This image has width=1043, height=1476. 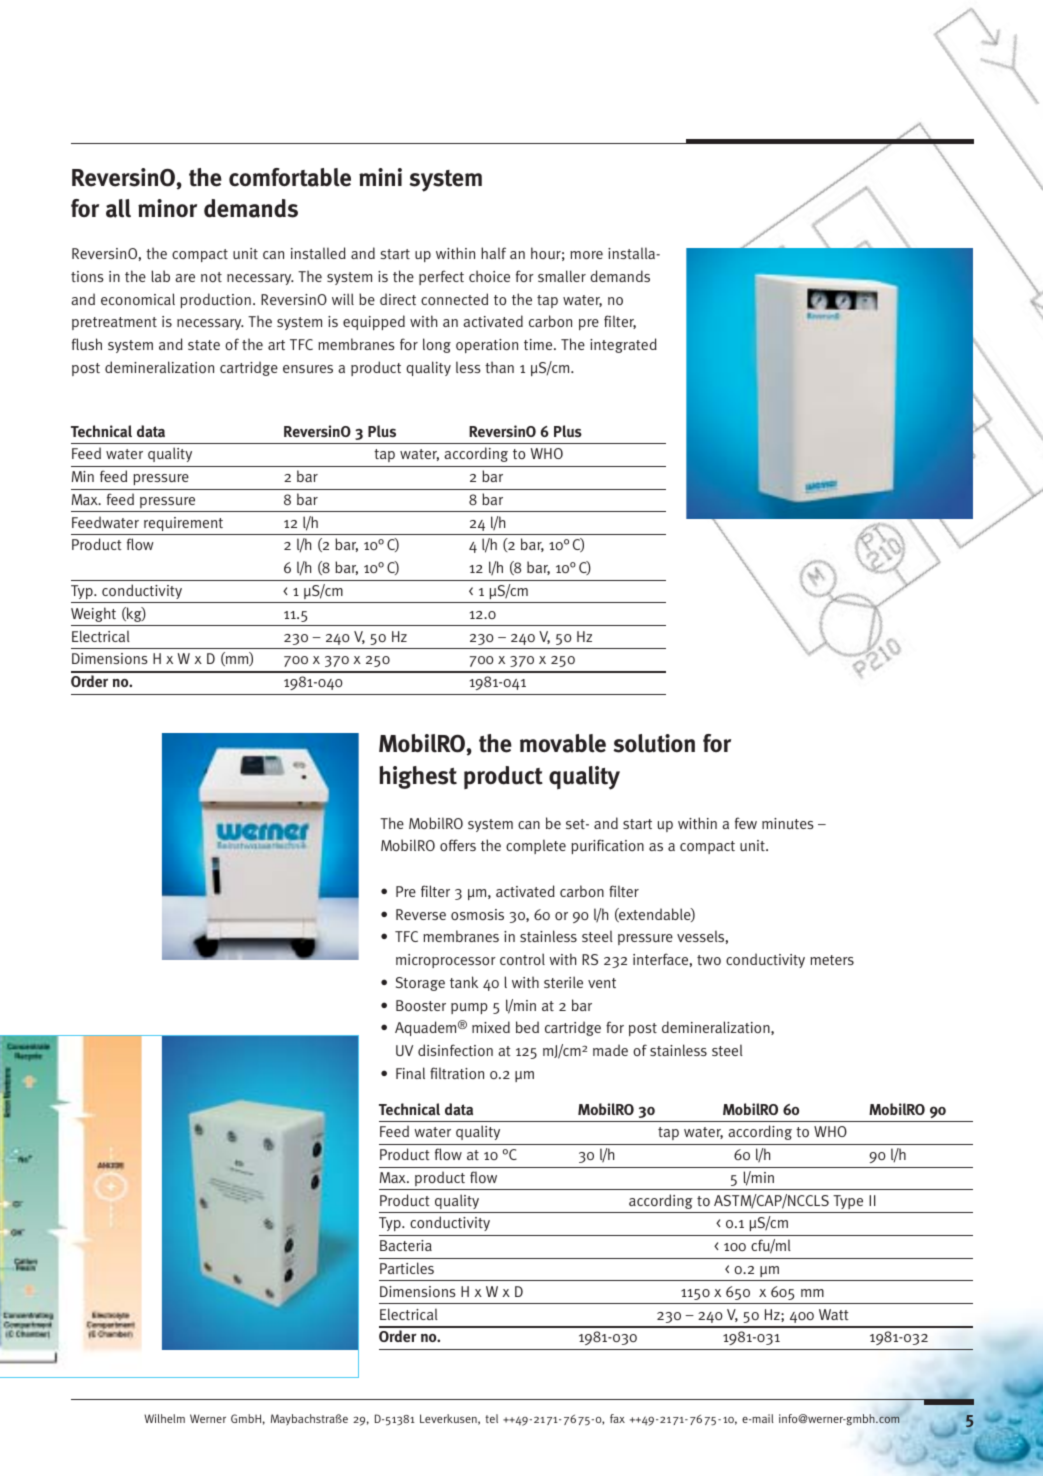 What do you see at coordinates (563, 743) in the image?
I see `movable` at bounding box center [563, 743].
